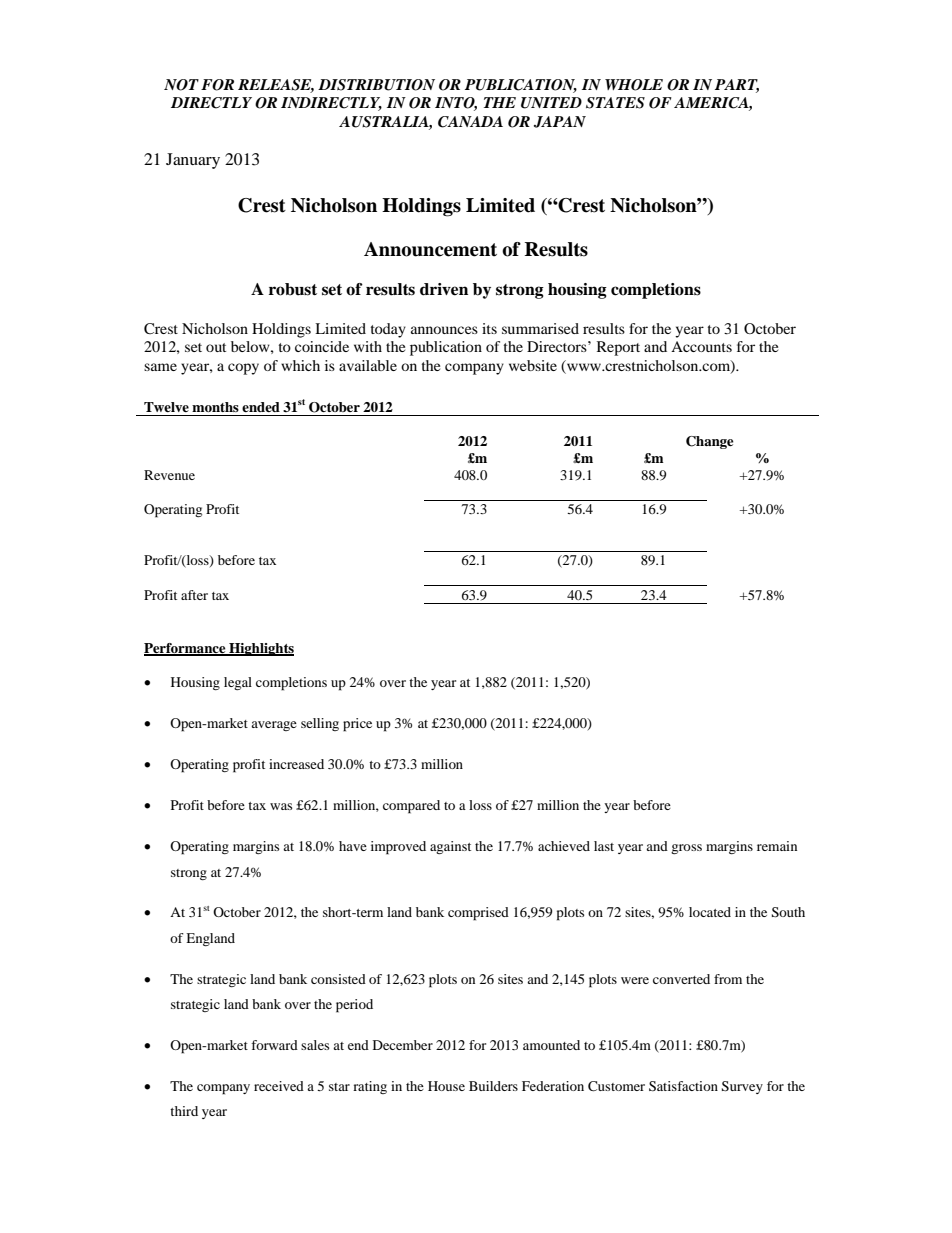 Image resolution: width=952 pixels, height=1233 pixels. Describe the element at coordinates (737, 85) in the screenshot. I see `PART` at that location.
